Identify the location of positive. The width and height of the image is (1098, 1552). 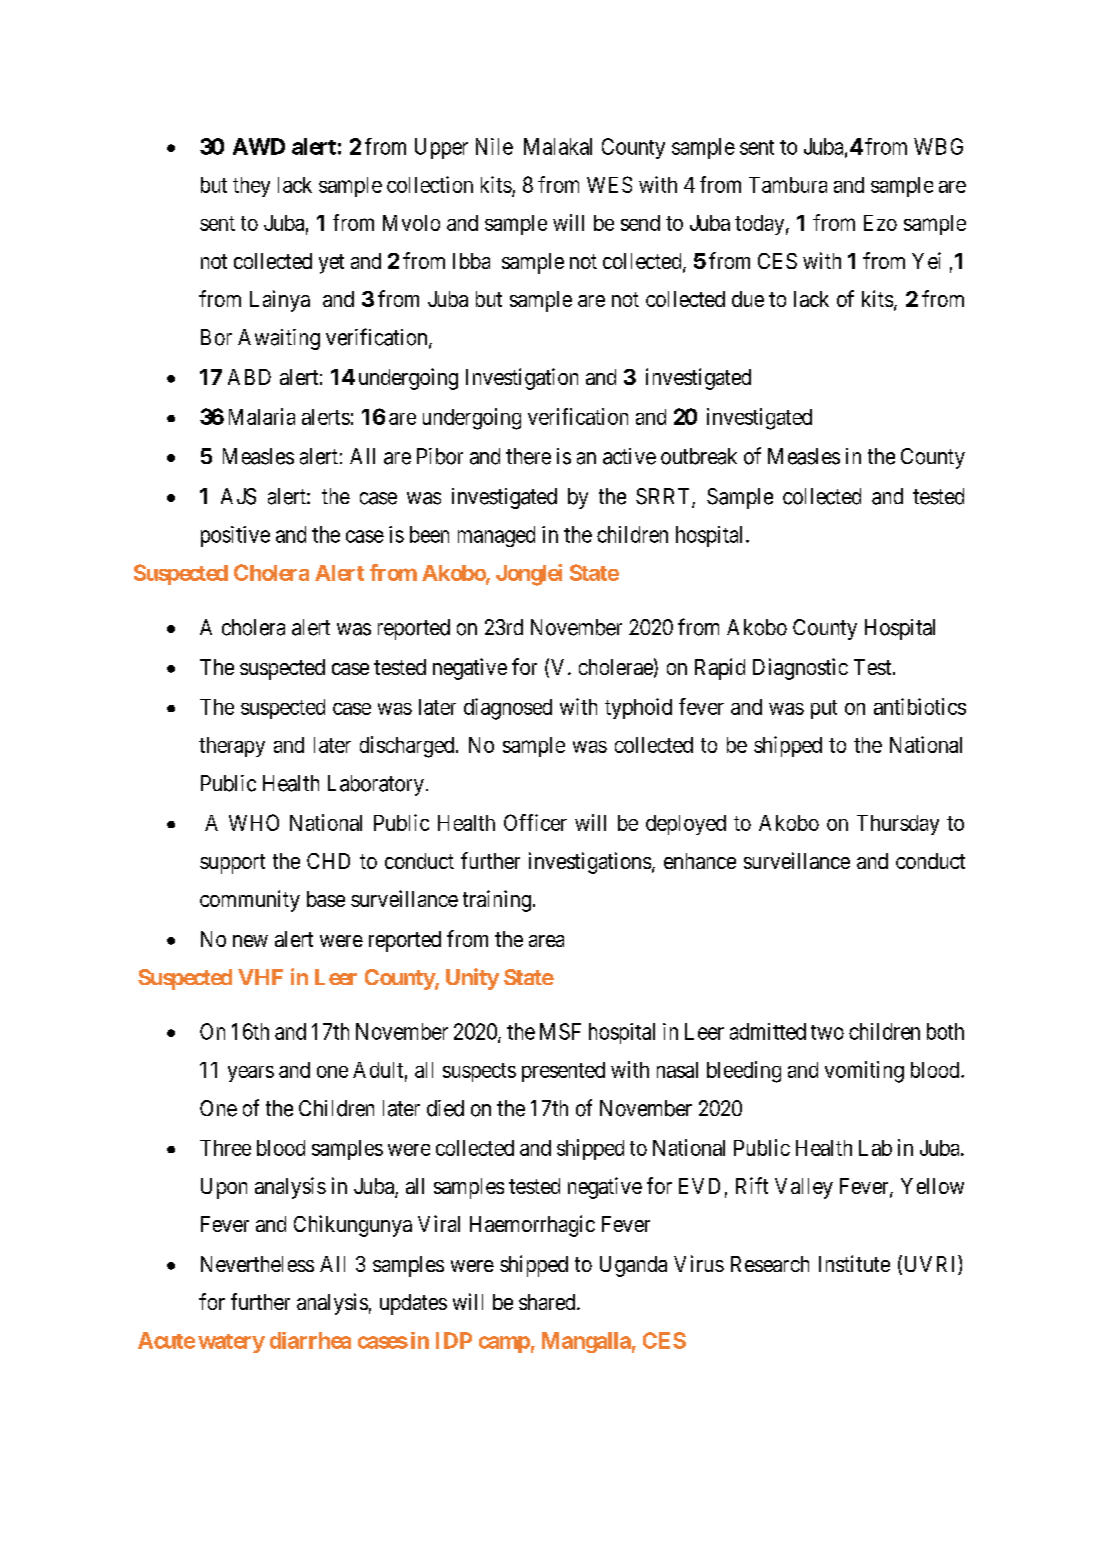
(235, 536).
